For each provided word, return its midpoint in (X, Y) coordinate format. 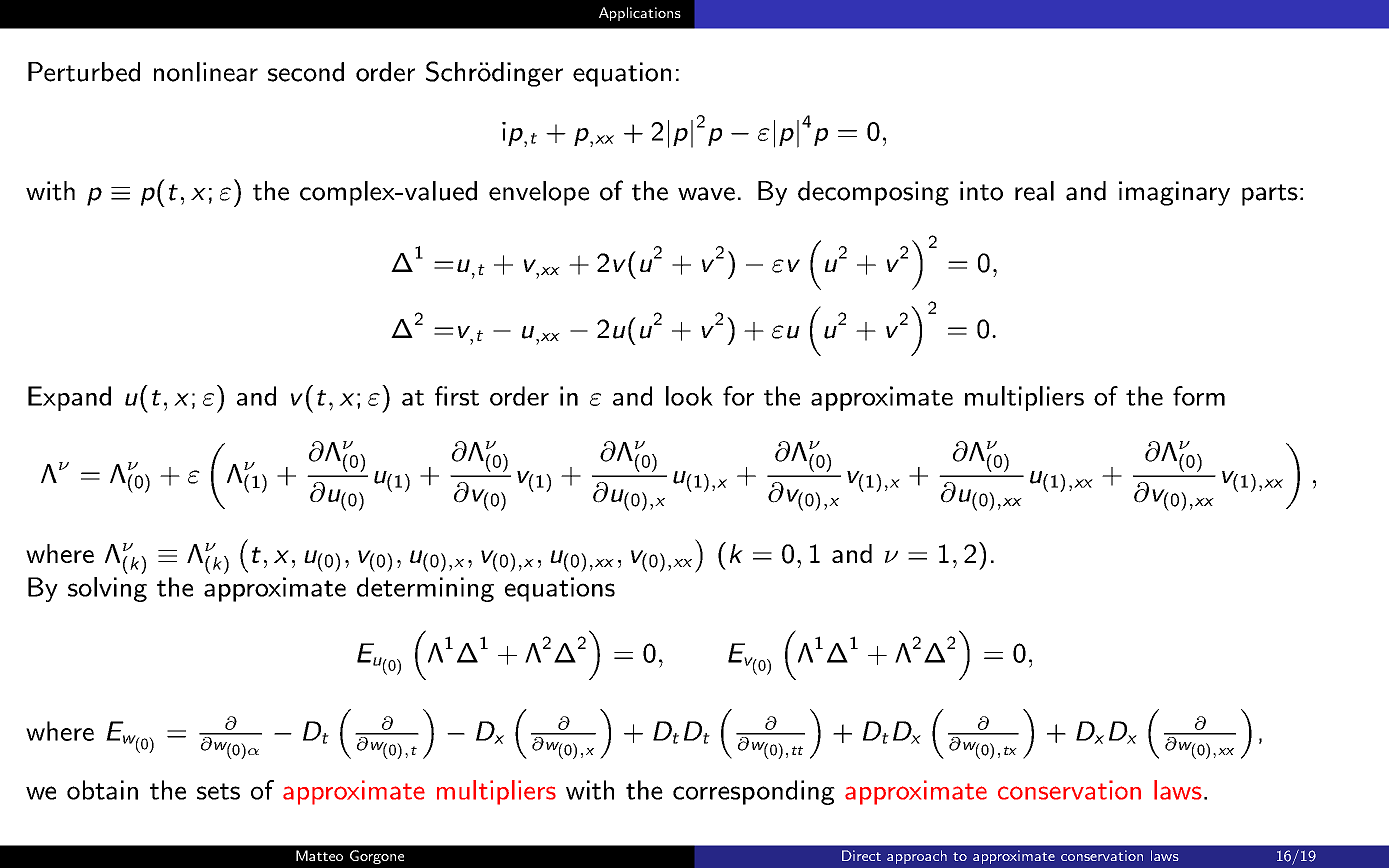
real (1034, 191)
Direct (861, 855)
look (689, 396)
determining (425, 589)
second (306, 72)
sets (218, 791)
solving (107, 589)
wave (706, 194)
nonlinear (206, 72)
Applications (640, 14)
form (1199, 396)
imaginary (1174, 193)
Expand (69, 398)
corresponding (754, 792)
